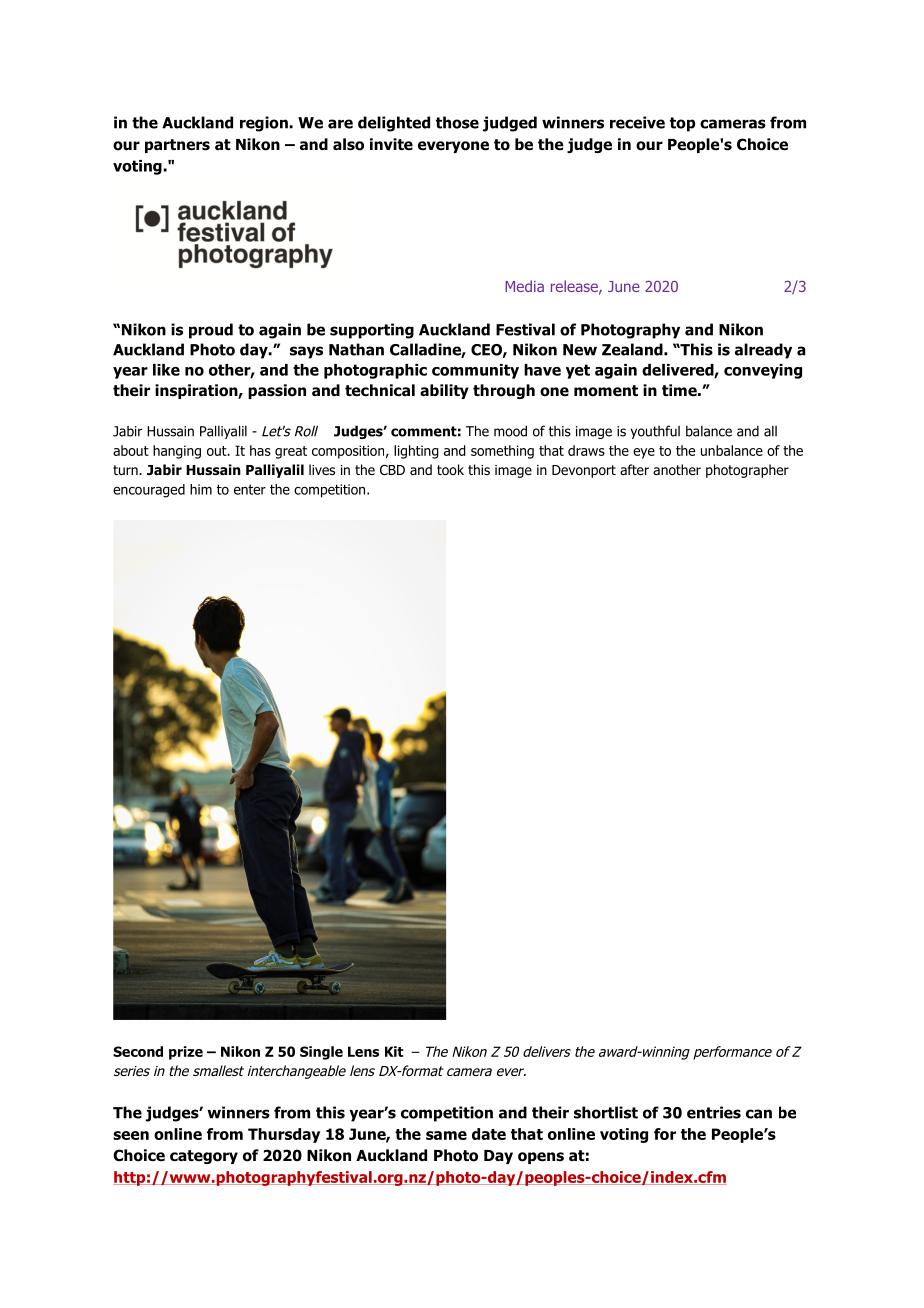 The height and width of the screenshot is (1308, 924). What do you see at coordinates (644, 453) in the screenshot?
I see `eye` at bounding box center [644, 453].
